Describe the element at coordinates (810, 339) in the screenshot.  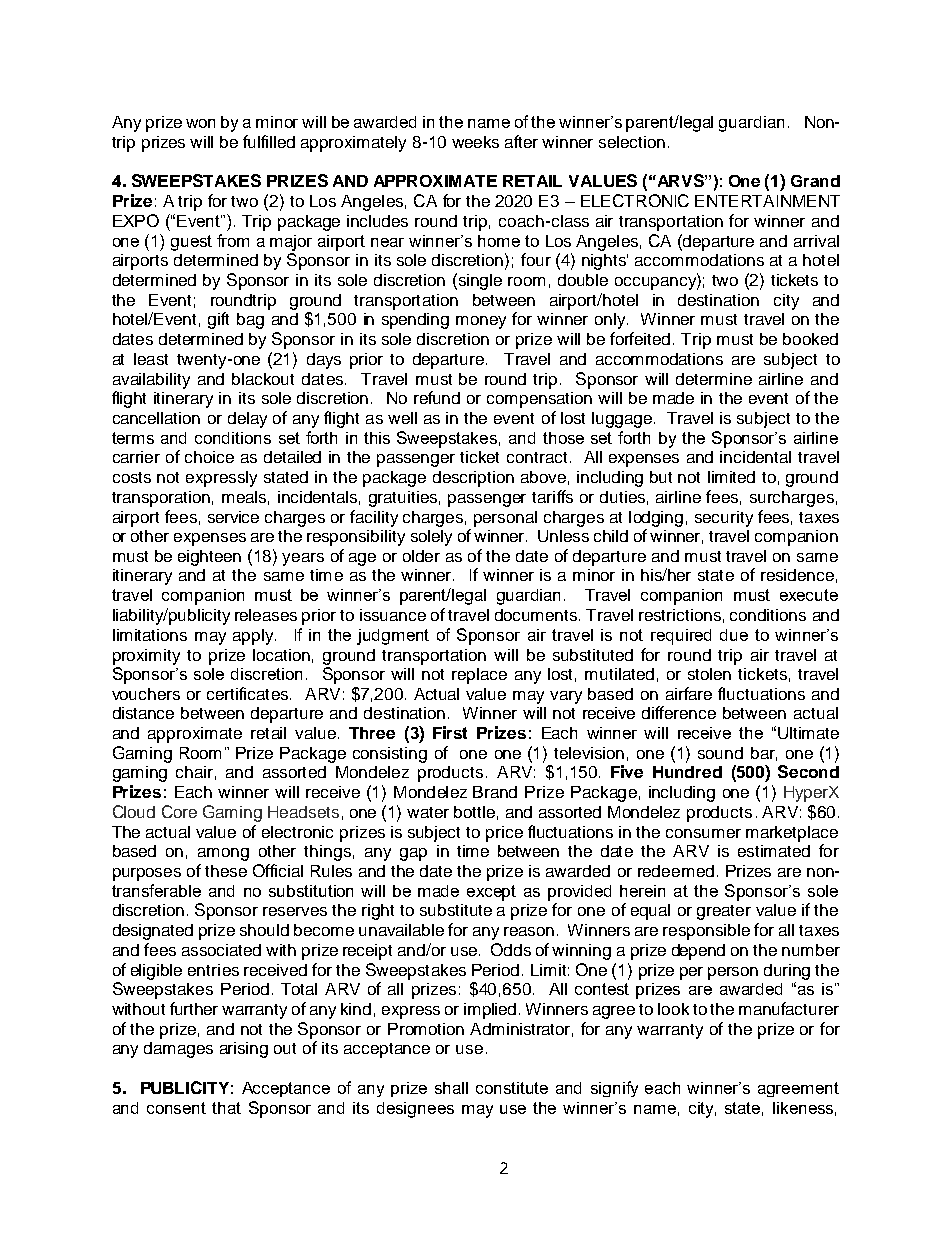
I see `booked` at that location.
